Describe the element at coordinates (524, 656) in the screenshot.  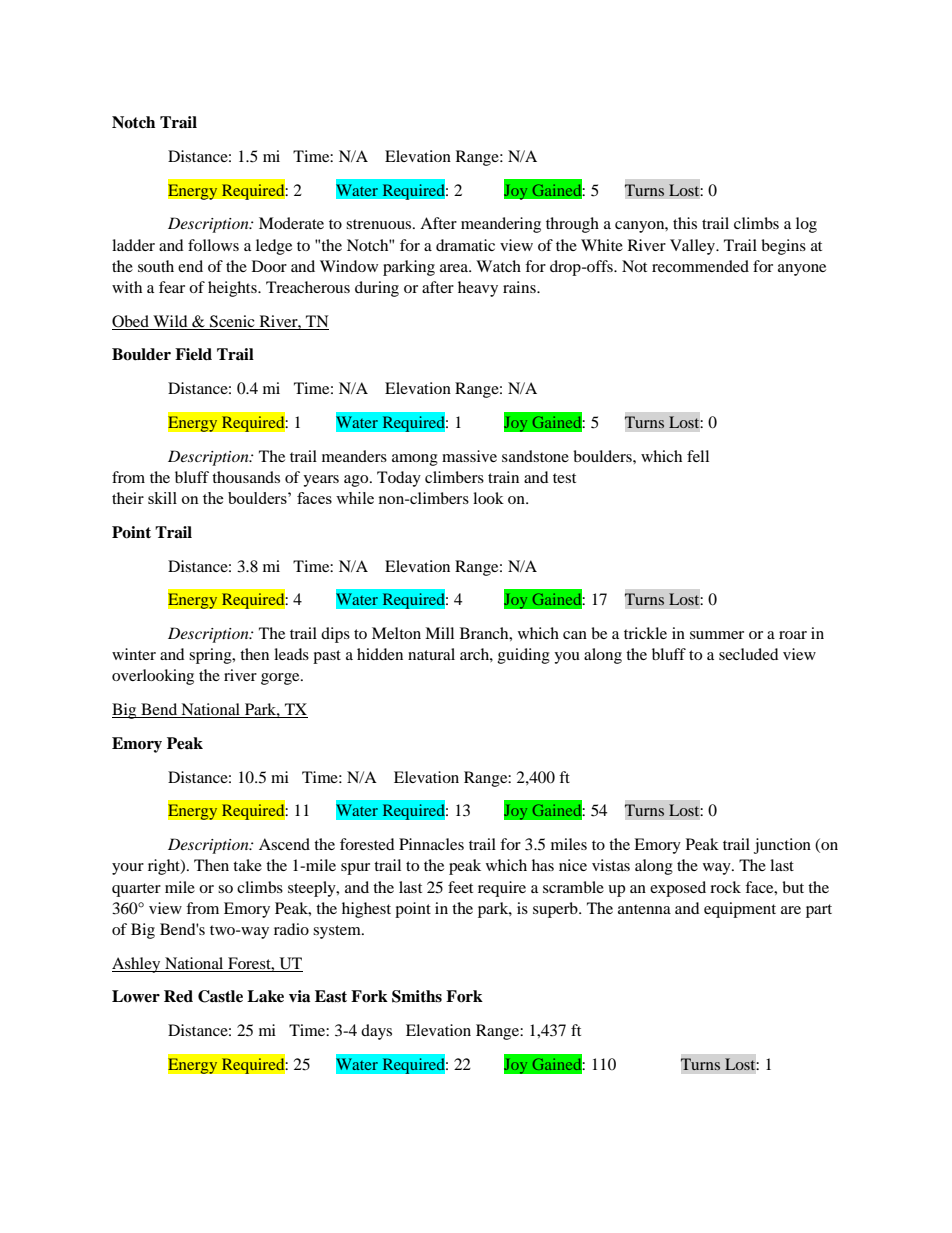
I see `guiding` at that location.
